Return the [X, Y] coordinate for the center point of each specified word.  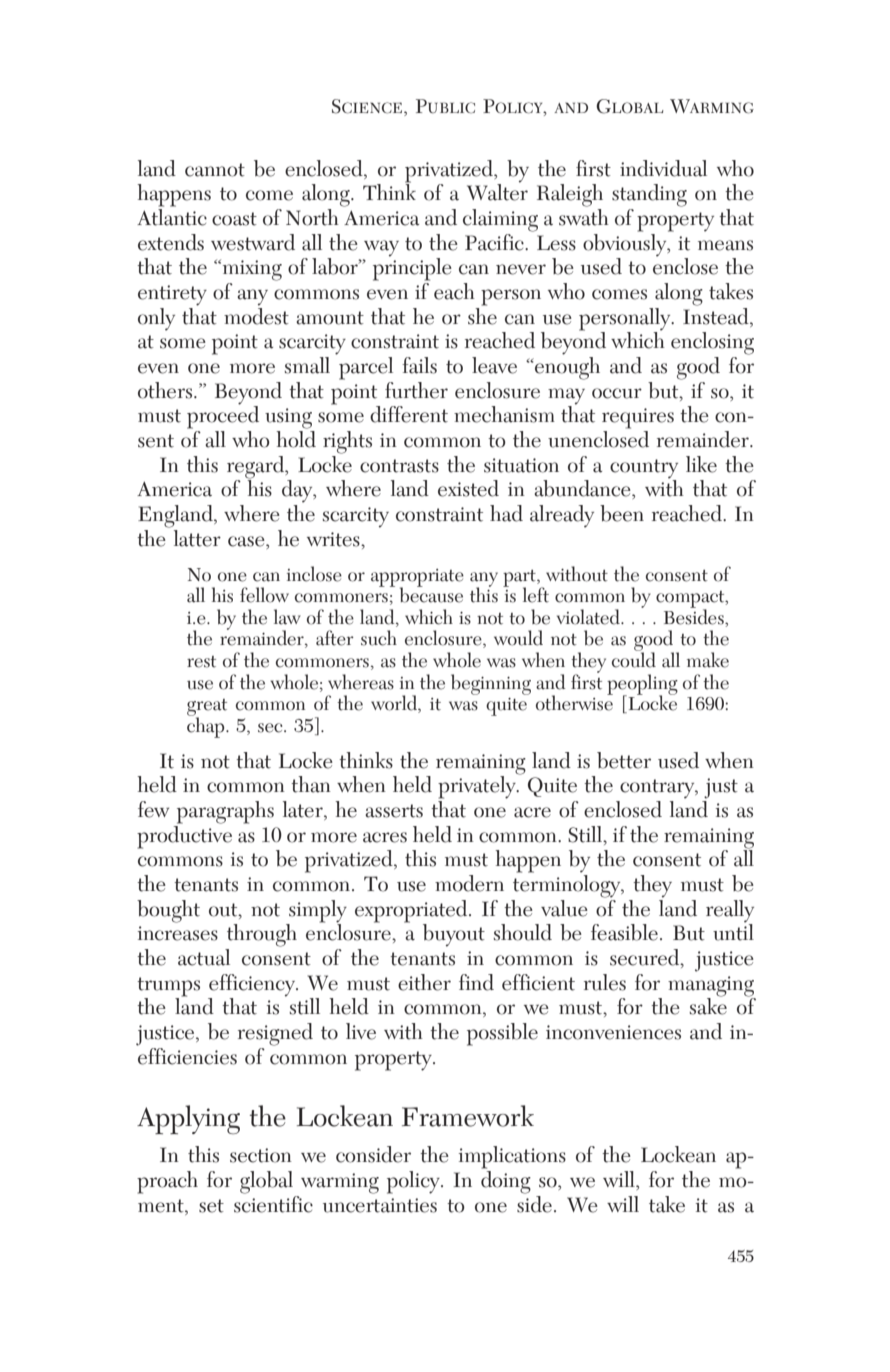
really [730, 912]
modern [469, 883]
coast [234, 219]
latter [197, 538]
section [261, 1155]
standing [649, 195]
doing [506, 1182]
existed [468, 488]
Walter [497, 191]
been [622, 513]
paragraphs [225, 812]
